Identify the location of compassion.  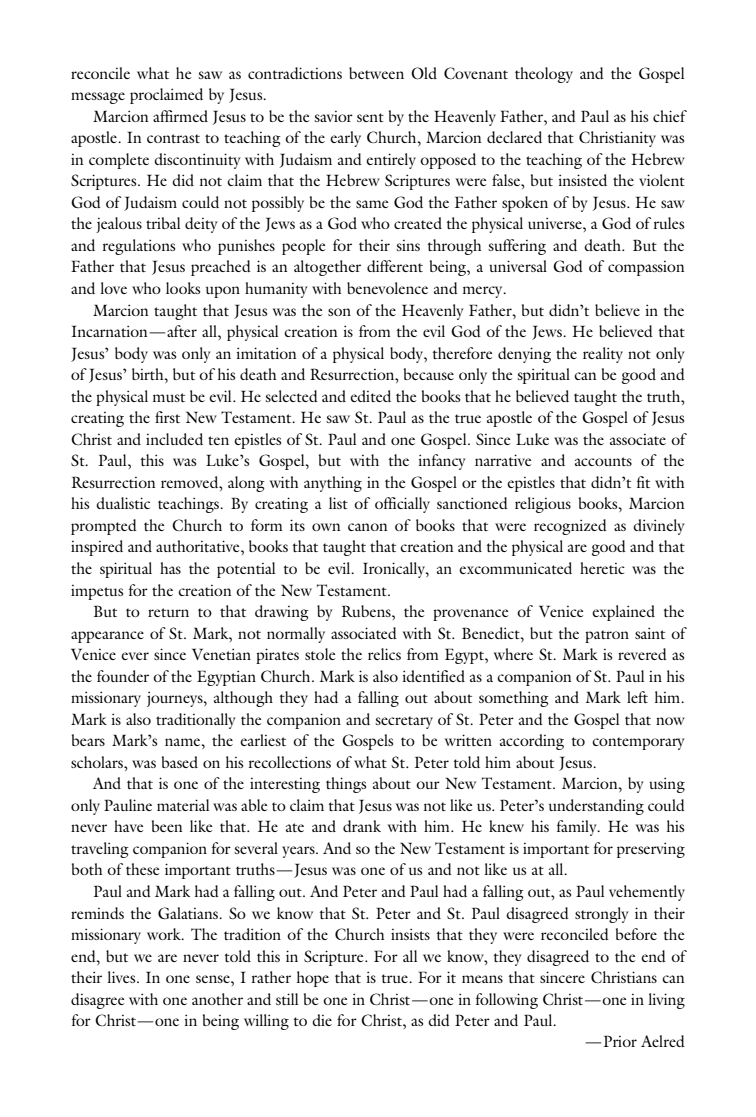
(646, 268).
